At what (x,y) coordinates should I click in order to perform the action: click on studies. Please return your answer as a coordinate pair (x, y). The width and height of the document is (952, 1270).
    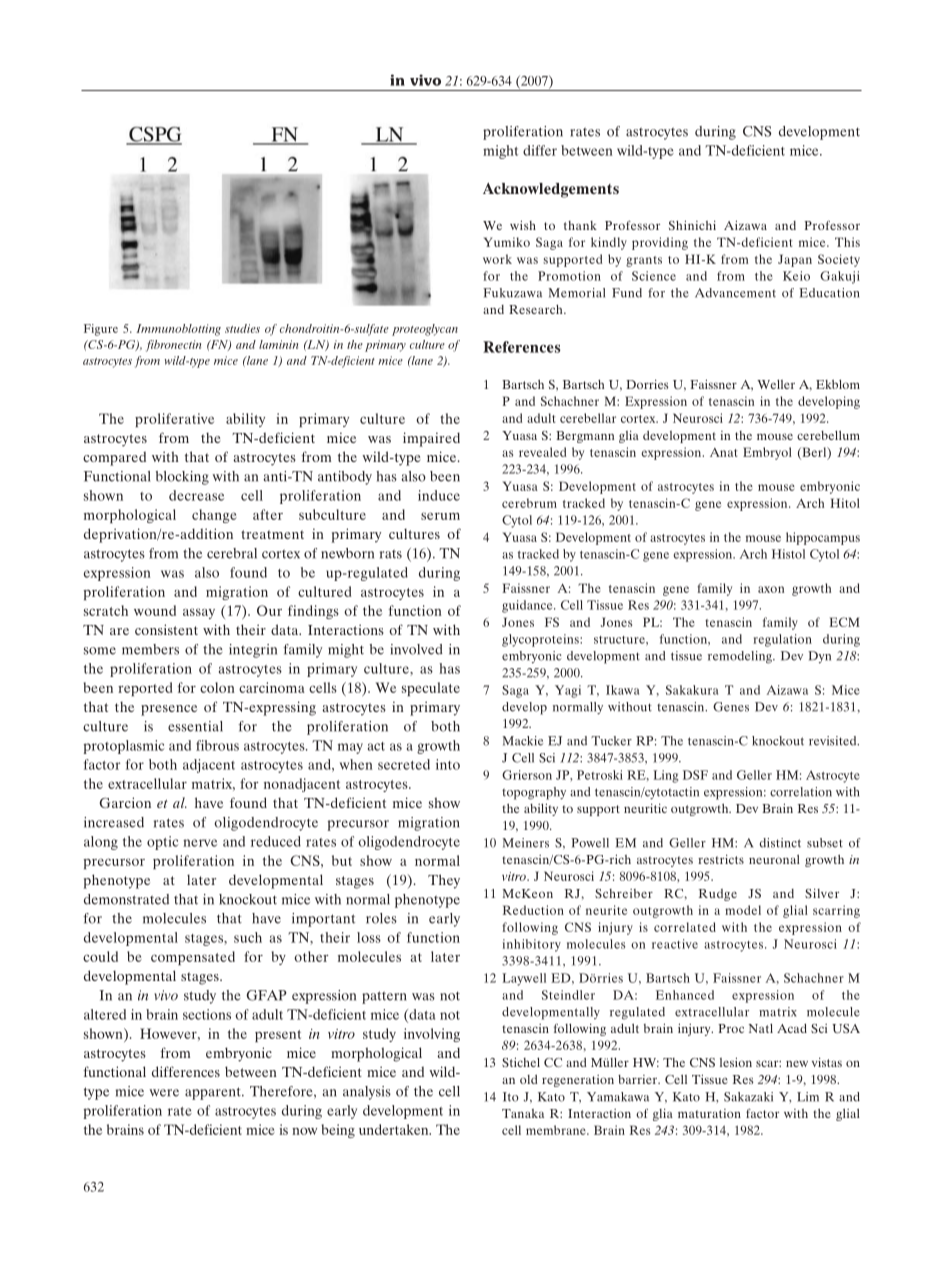
    Looking at the image, I should click on (242, 328).
